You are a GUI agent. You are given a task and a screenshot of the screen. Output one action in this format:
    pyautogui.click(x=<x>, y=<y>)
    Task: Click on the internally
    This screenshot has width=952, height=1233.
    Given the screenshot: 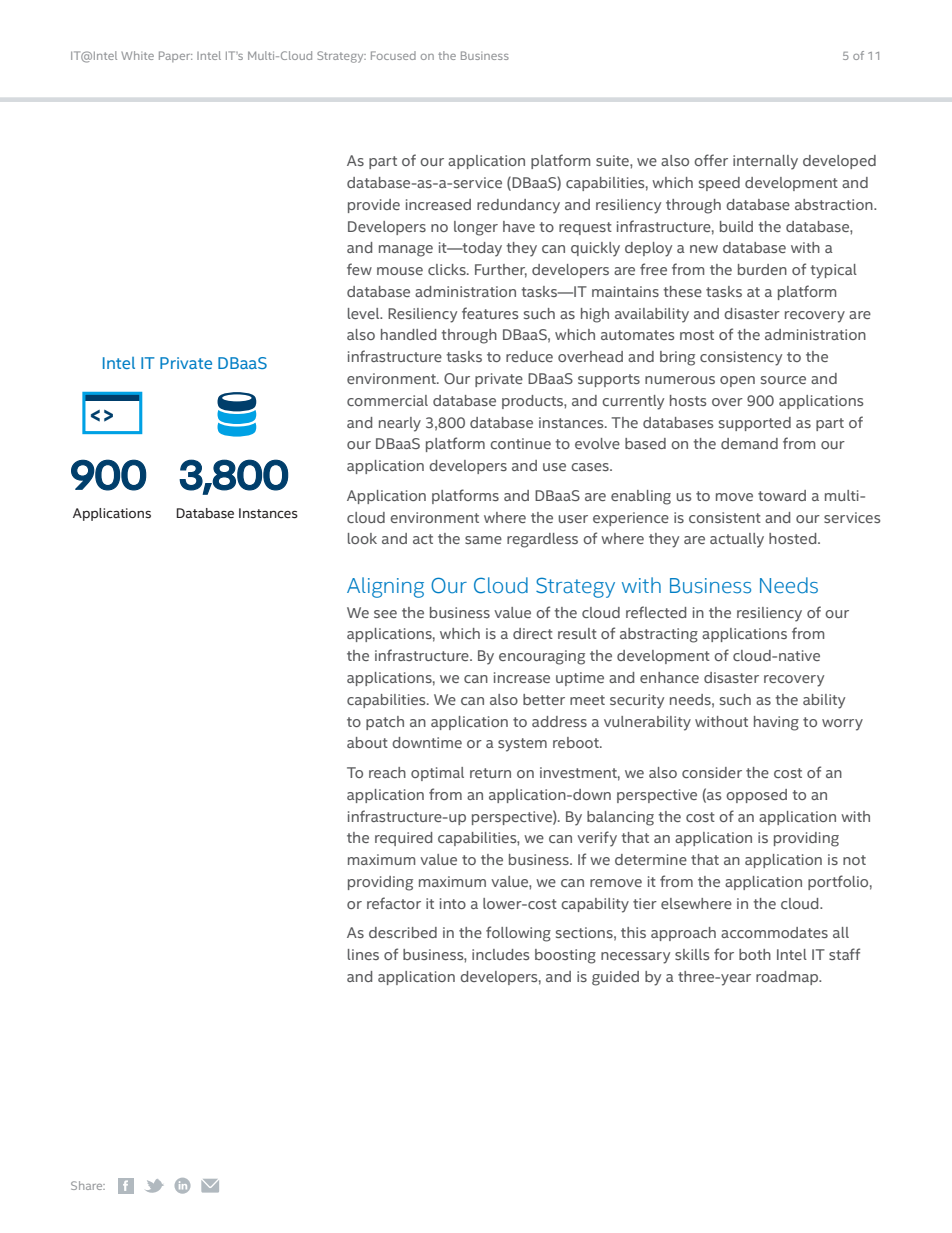 What is the action you would take?
    pyautogui.click(x=765, y=162)
